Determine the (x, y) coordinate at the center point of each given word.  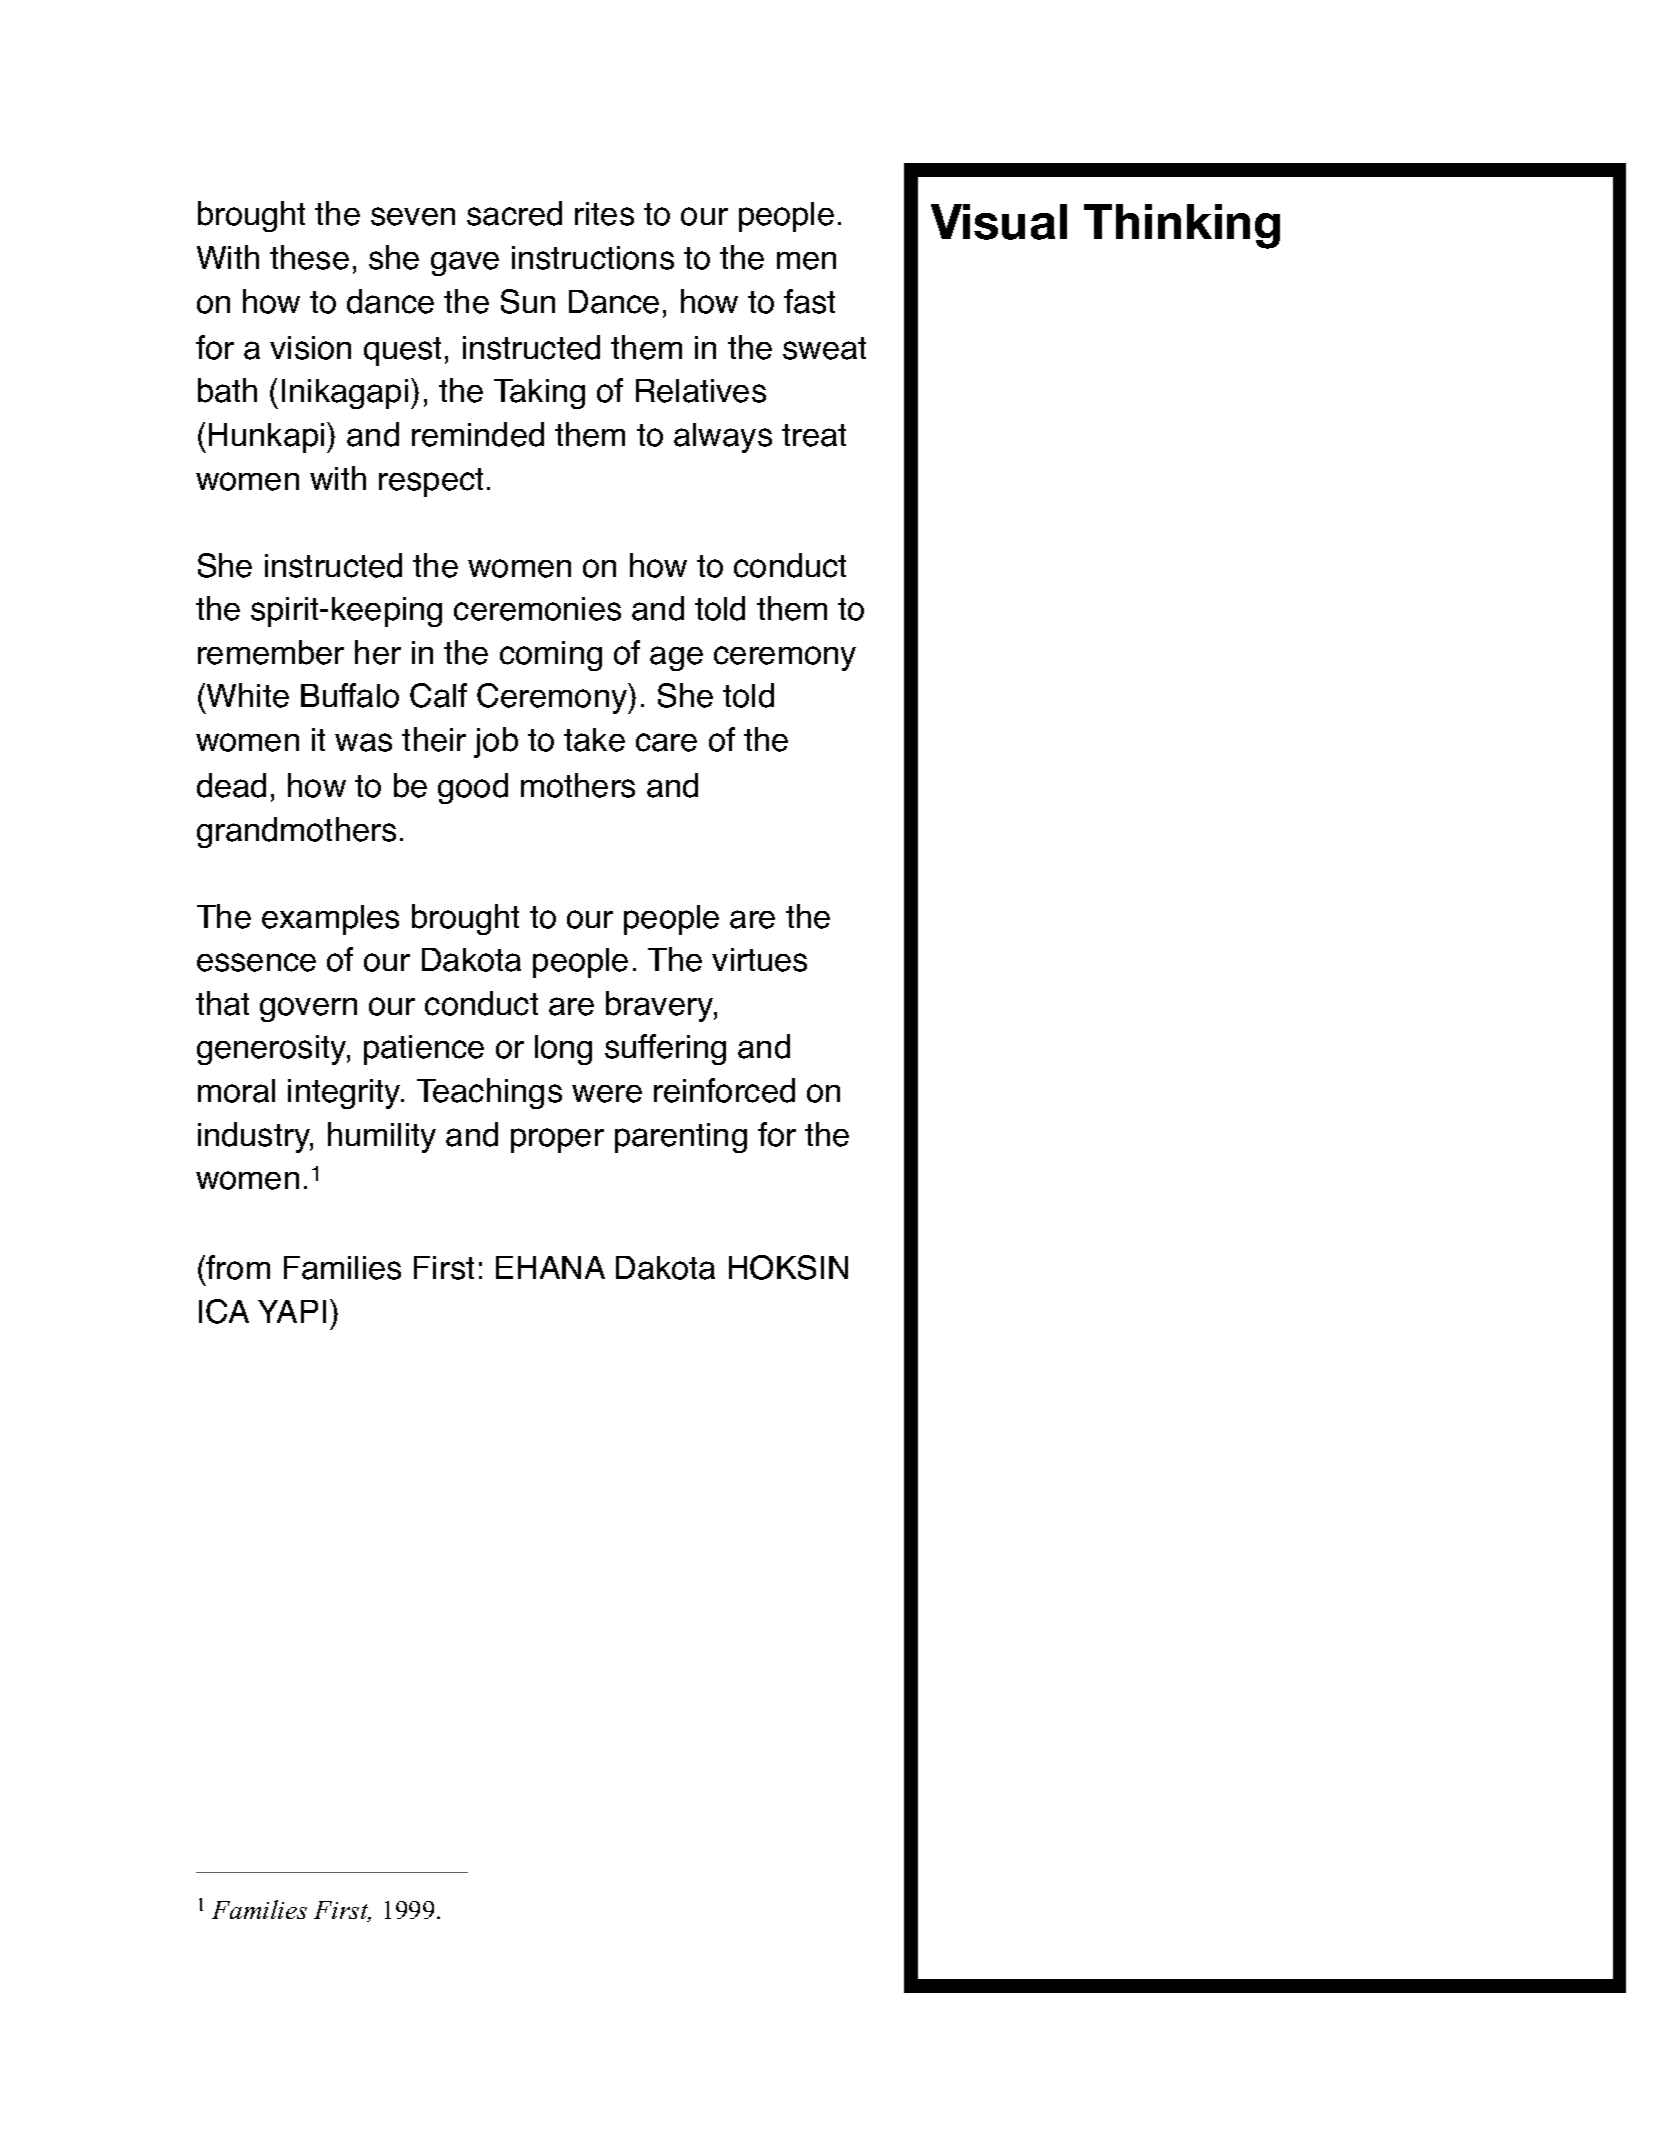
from (238, 1267)
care (666, 742)
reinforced (724, 1090)
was (363, 742)
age (676, 658)
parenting (681, 1138)
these (309, 257)
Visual (999, 222)
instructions (593, 258)
